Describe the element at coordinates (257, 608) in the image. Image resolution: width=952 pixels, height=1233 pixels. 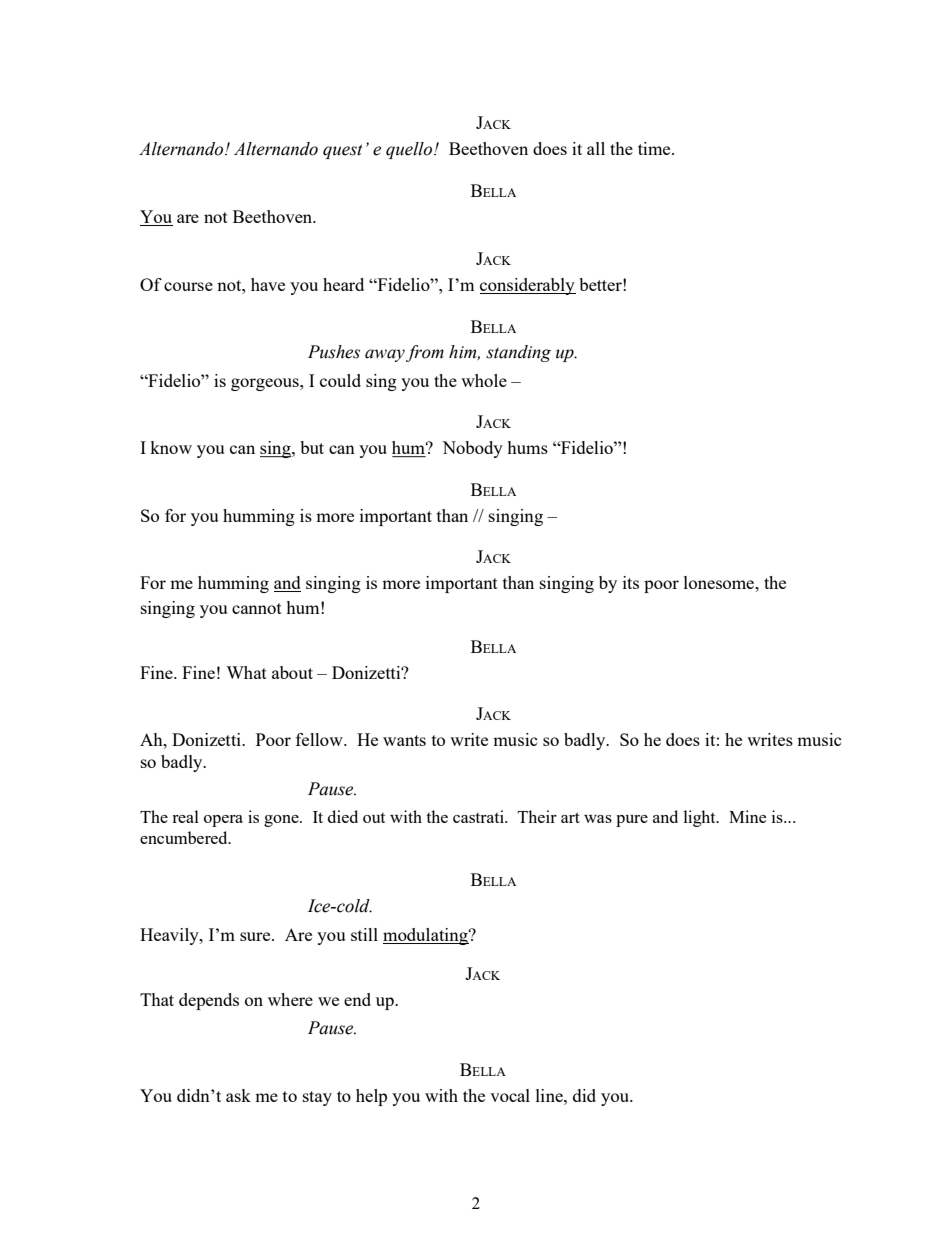
I see `cannot` at that location.
